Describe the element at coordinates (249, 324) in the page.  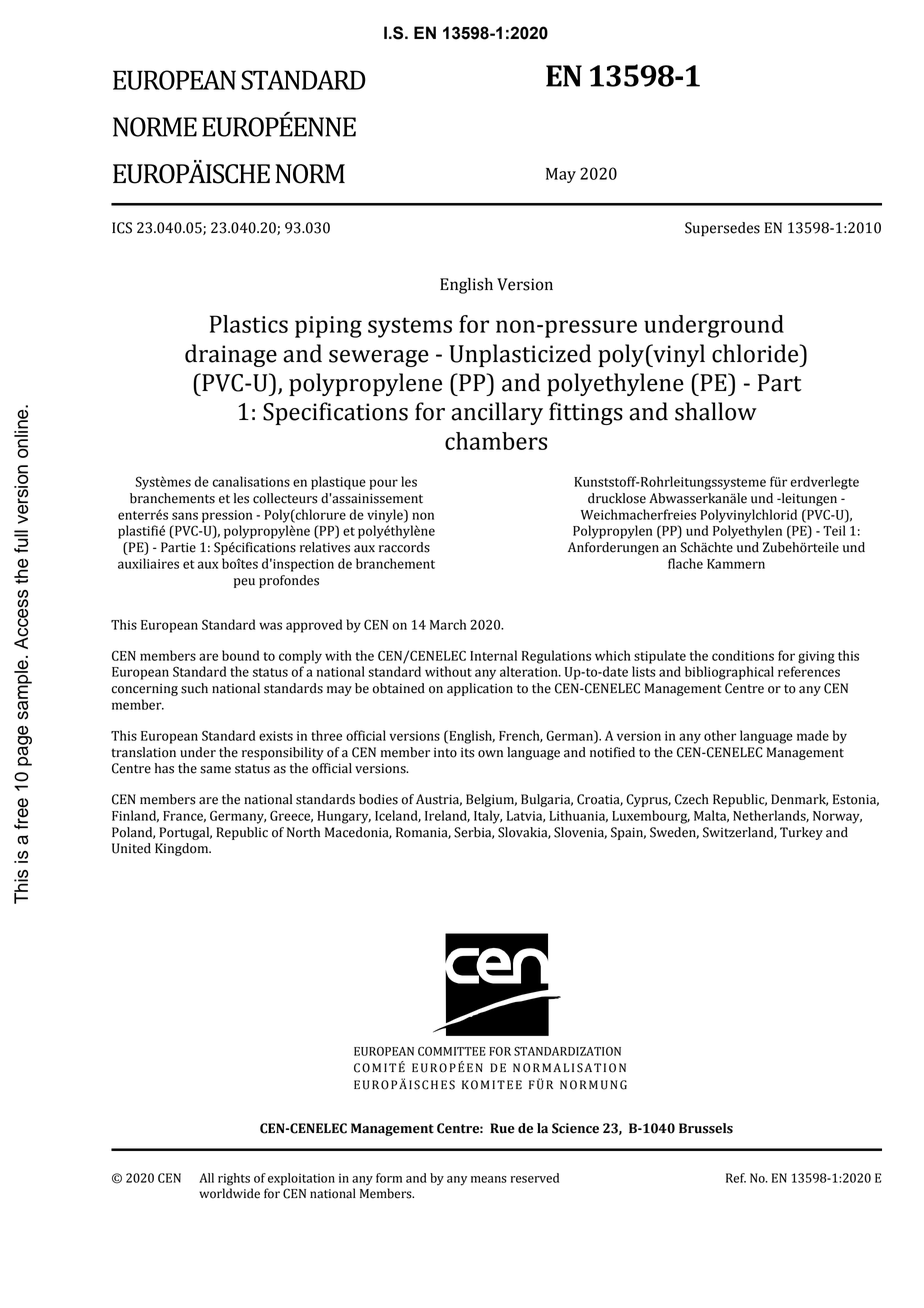
I see `Plastics` at that location.
